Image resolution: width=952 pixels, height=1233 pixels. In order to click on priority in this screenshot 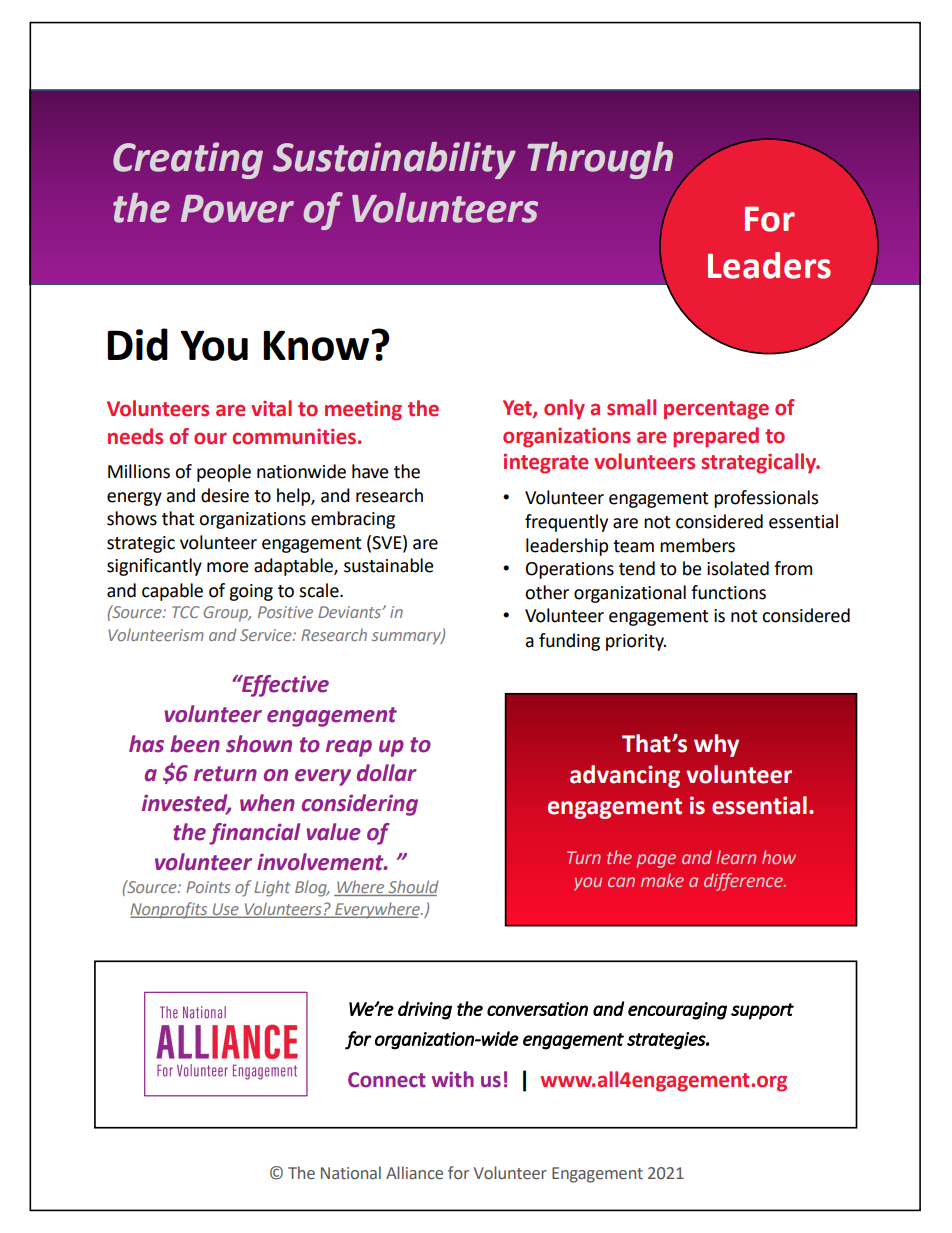, I will do `click(636, 642)`.
